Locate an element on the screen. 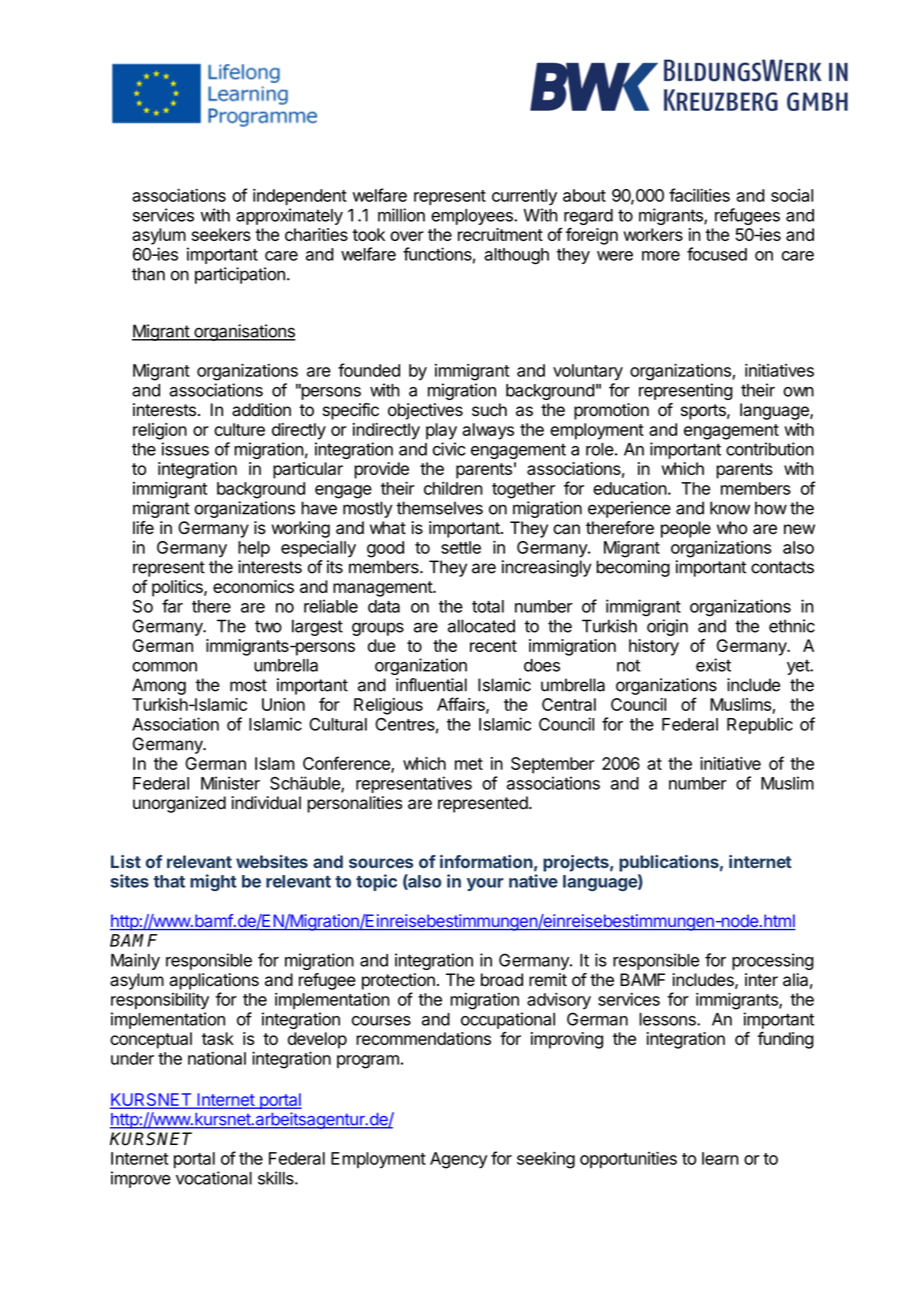 The height and width of the screenshot is (1308, 924). seekers is located at coordinates (221, 234).
